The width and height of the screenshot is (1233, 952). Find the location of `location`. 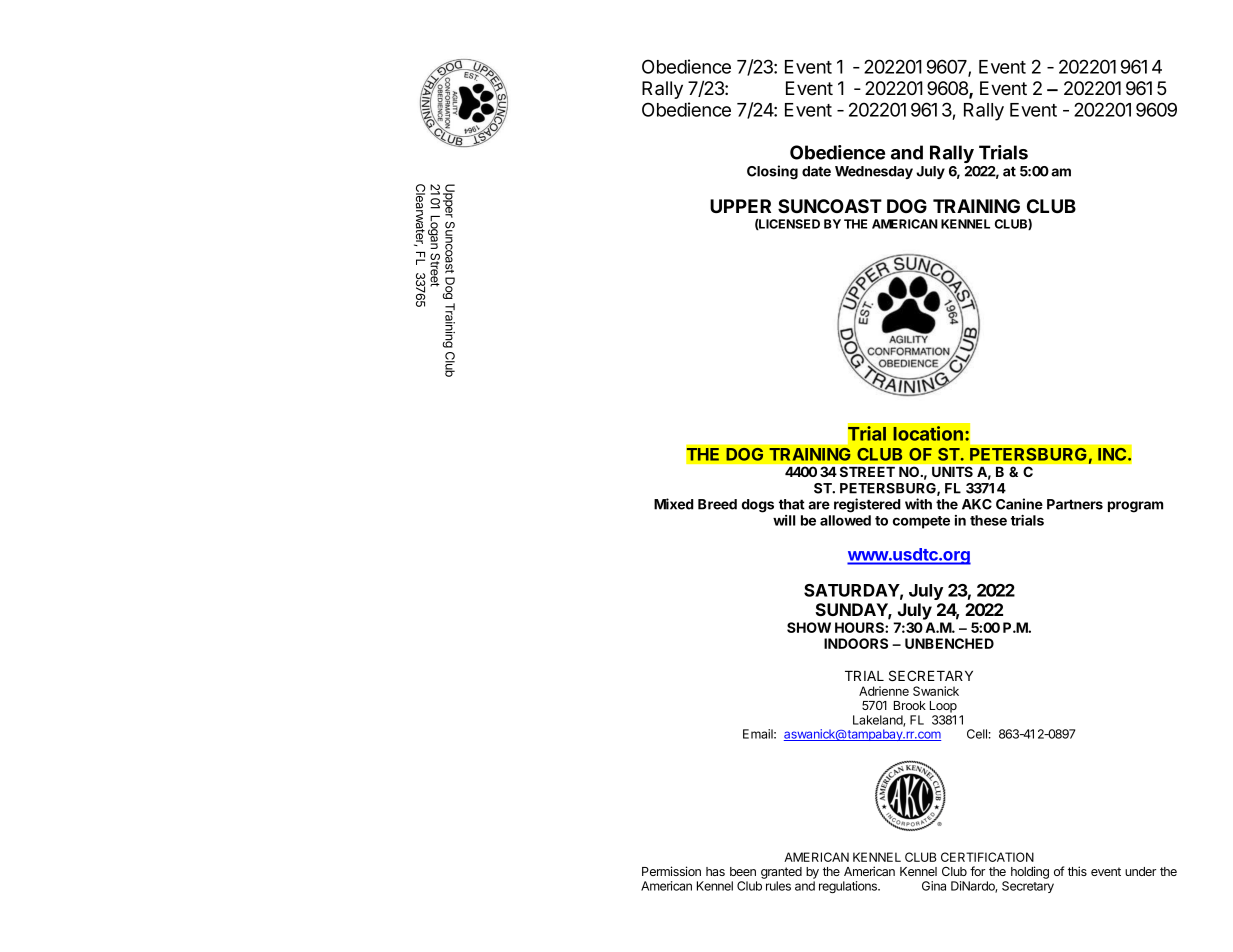

location is located at coordinates (928, 433).
